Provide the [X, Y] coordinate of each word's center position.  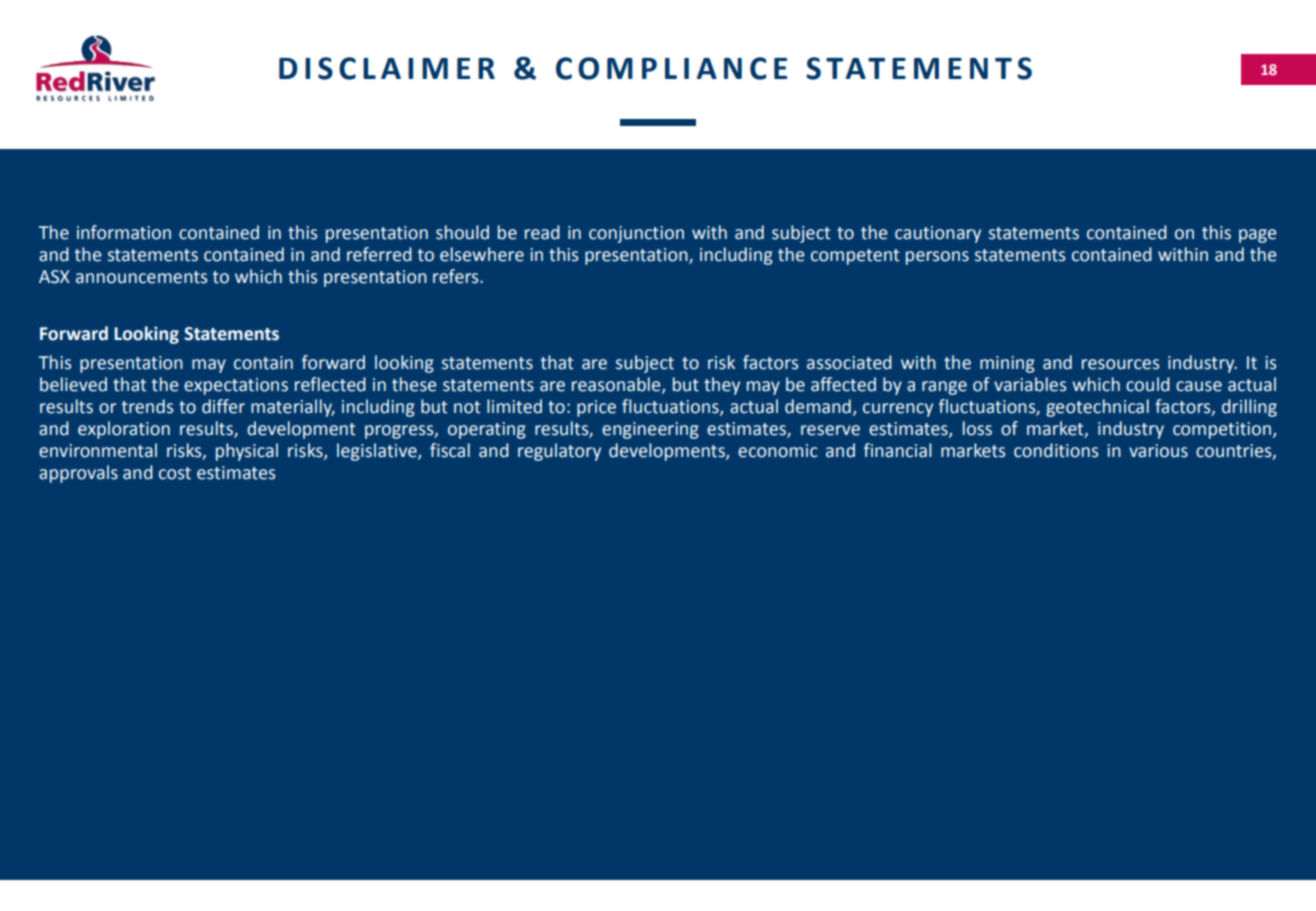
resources [1120, 364]
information [124, 232]
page [1258, 236]
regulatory [559, 452]
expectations [236, 386]
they [722, 386]
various [1158, 451]
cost [175, 473]
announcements [141, 277]
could [1148, 384]
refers [457, 276]
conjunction [636, 234]
